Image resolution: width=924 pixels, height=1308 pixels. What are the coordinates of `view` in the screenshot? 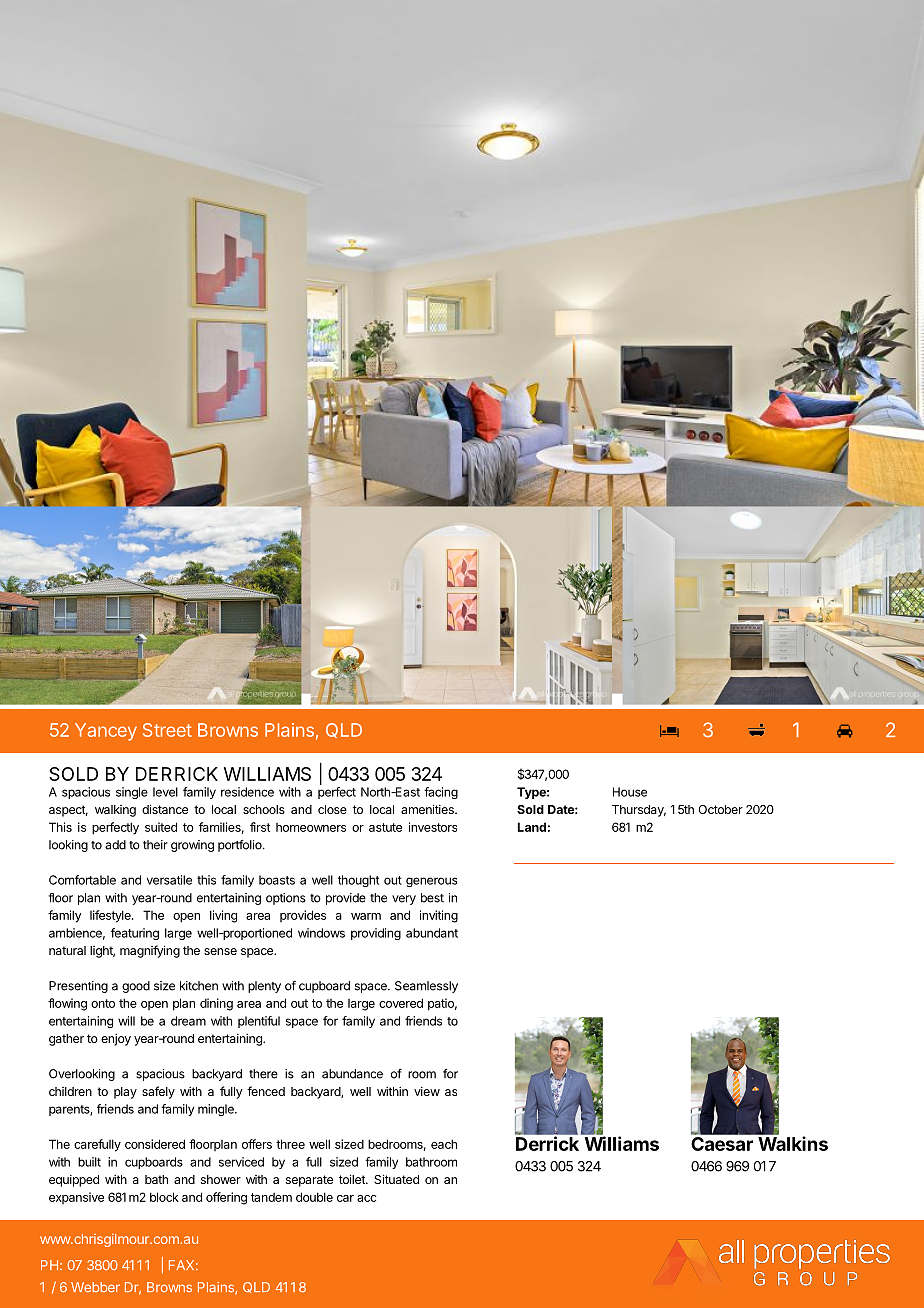 It's located at (427, 1091).
